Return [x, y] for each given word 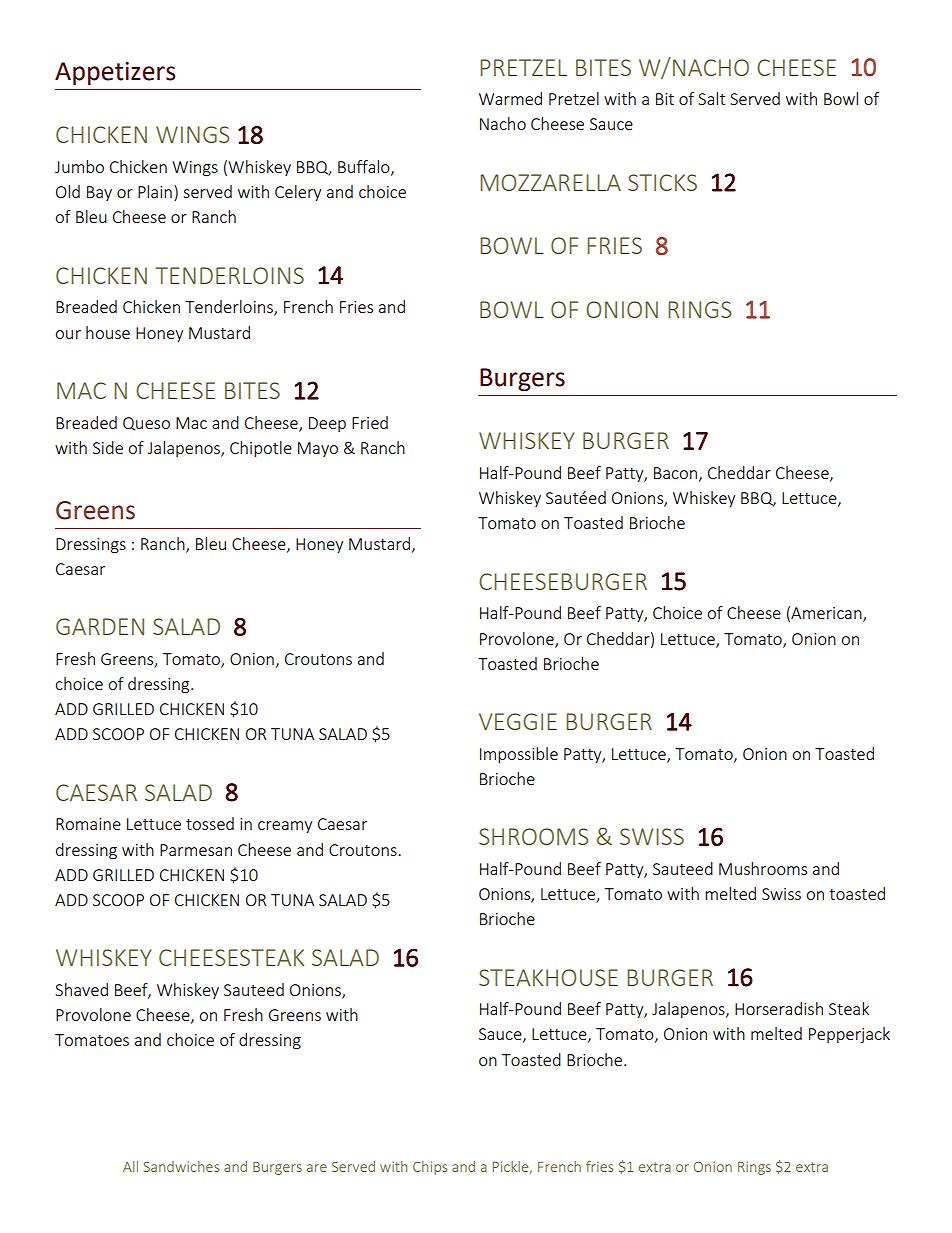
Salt [711, 98]
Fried [370, 422]
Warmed [510, 98]
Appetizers [115, 74]
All [130, 1166]
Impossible [519, 755]
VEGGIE [518, 721]
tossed [210, 823]
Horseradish [779, 1008]
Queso [146, 424]
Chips [430, 1168]
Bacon [675, 473]
